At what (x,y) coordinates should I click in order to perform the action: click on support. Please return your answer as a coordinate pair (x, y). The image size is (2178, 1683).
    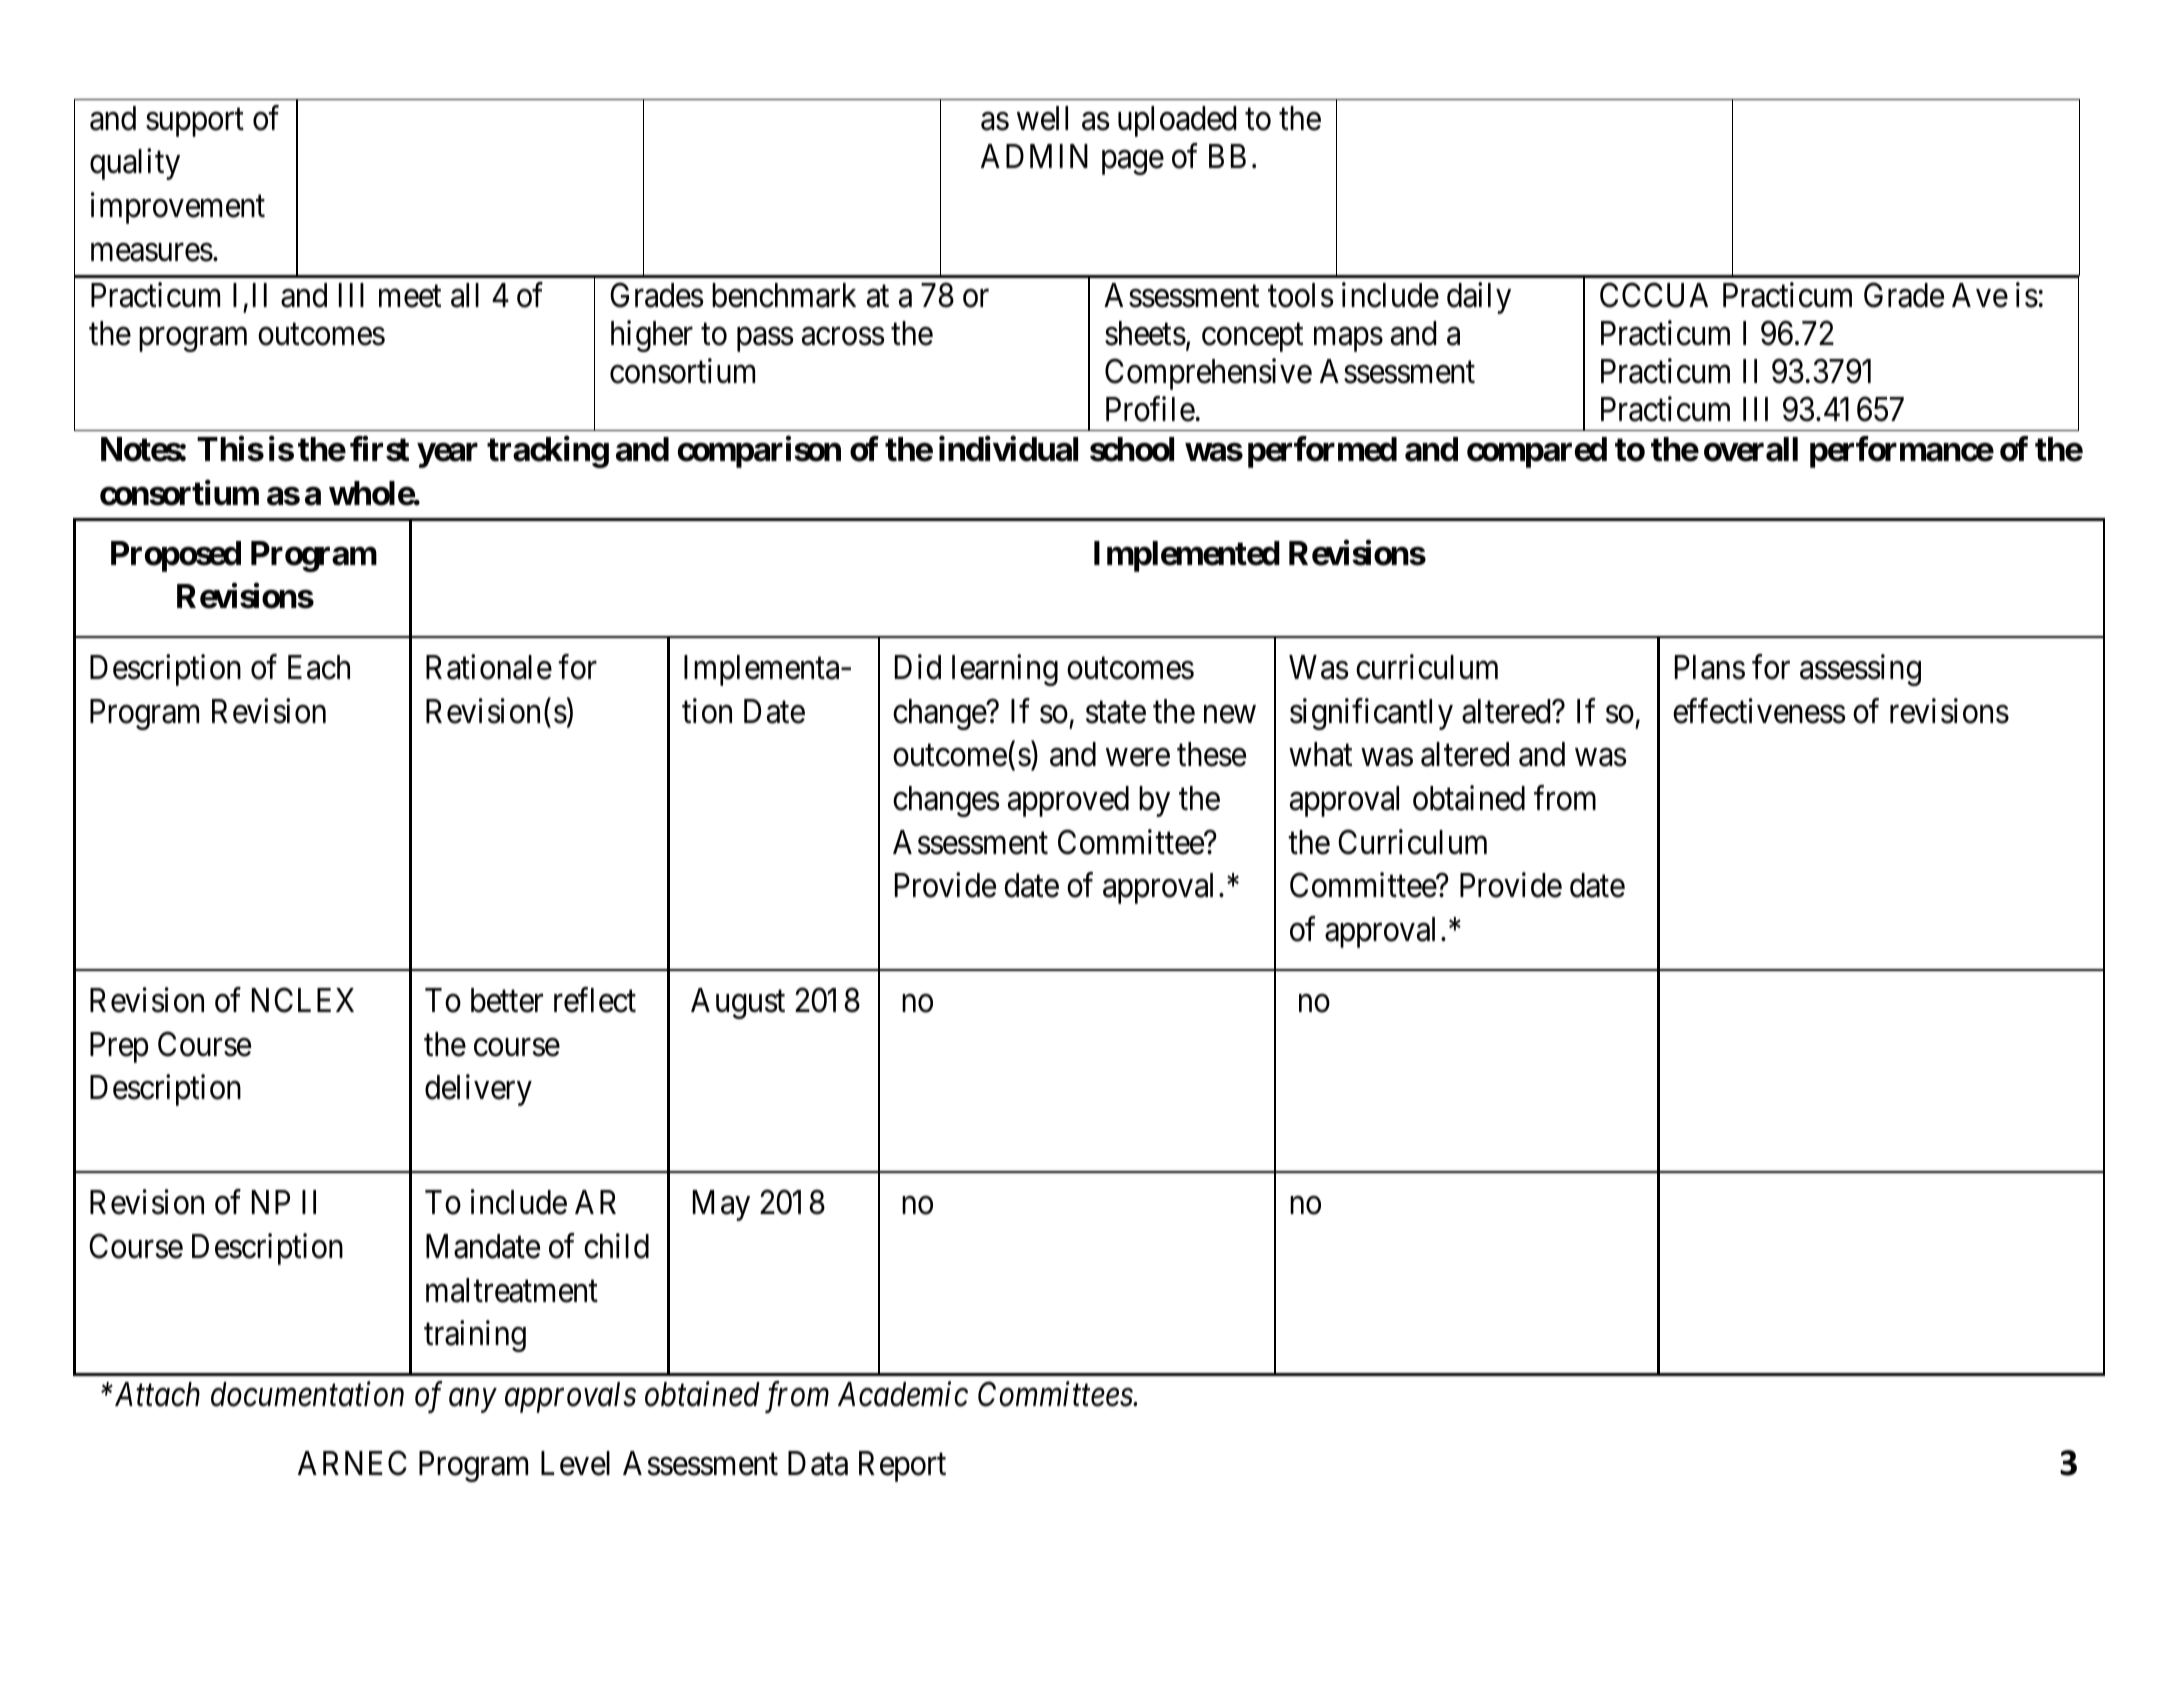
    Looking at the image, I should click on (195, 123).
